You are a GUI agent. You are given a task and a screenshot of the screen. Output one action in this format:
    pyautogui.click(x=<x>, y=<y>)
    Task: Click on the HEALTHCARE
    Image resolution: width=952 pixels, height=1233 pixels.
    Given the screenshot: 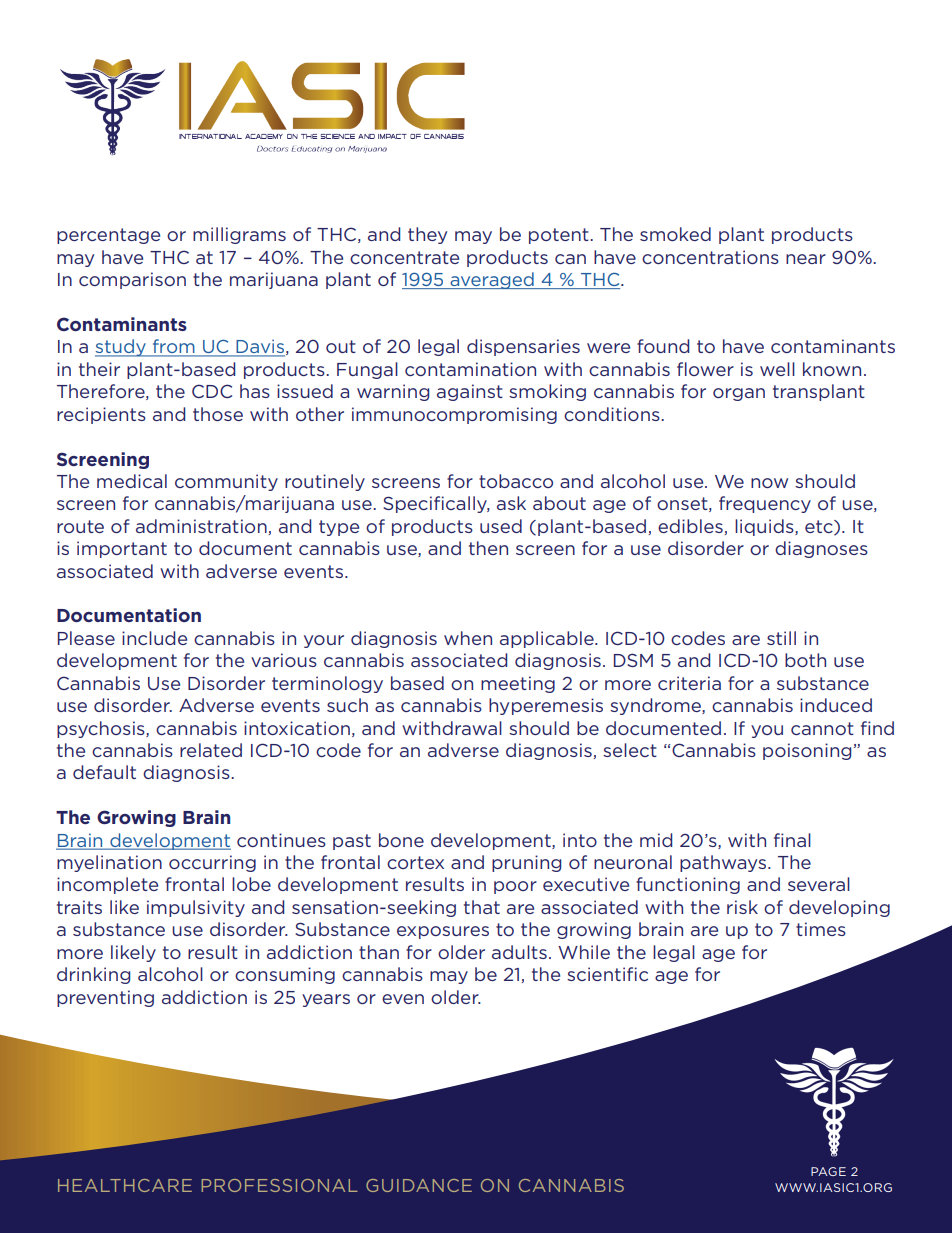 What is the action you would take?
    pyautogui.click(x=125, y=1185)
